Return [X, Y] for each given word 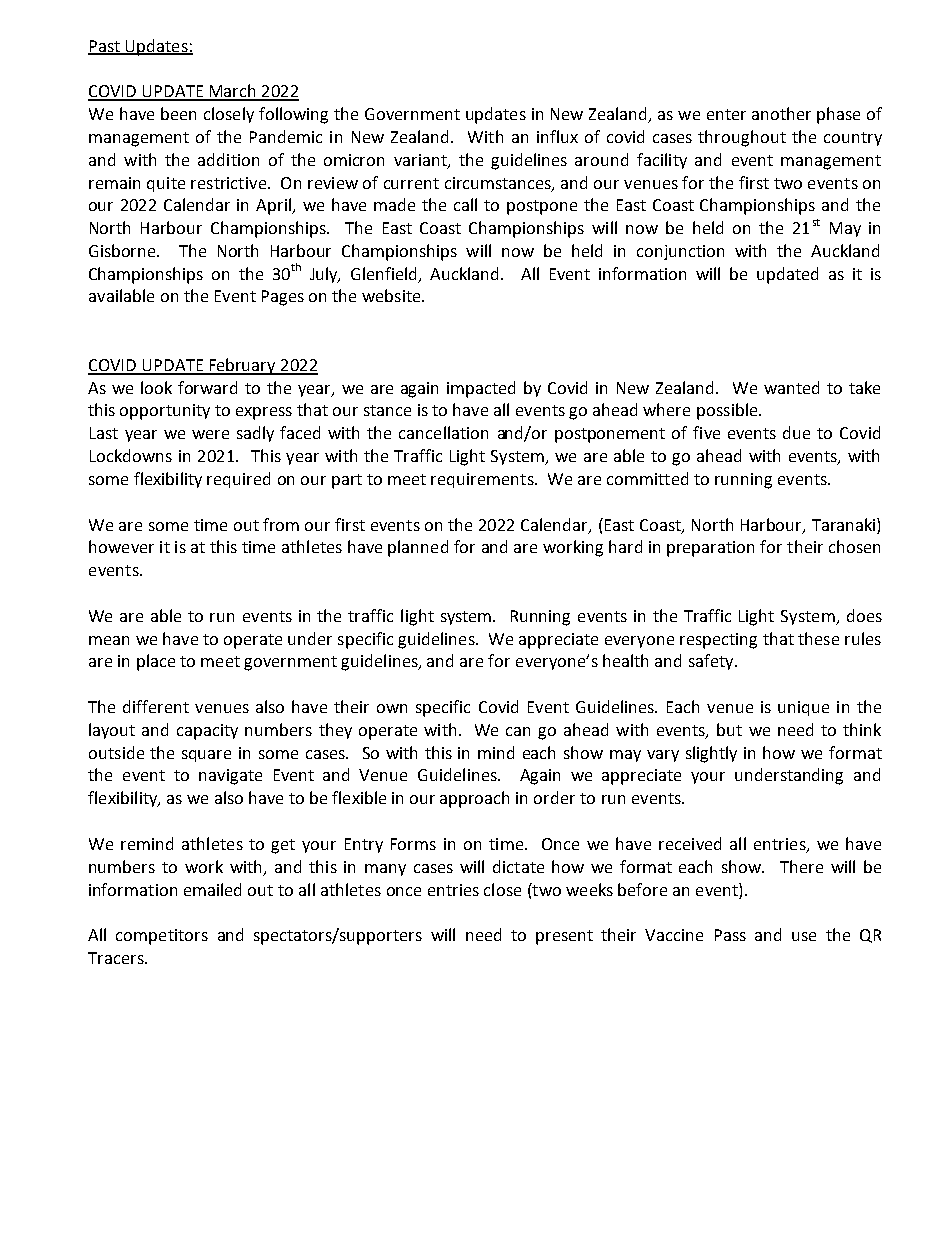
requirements [483, 480]
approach [474, 799]
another [781, 113]
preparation [710, 549]
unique [803, 708]
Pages [283, 298]
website [392, 295]
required [238, 480]
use [804, 936]
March [232, 92]
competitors [162, 937]
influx [557, 136]
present [564, 937]
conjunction [680, 252]
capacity [207, 732]
